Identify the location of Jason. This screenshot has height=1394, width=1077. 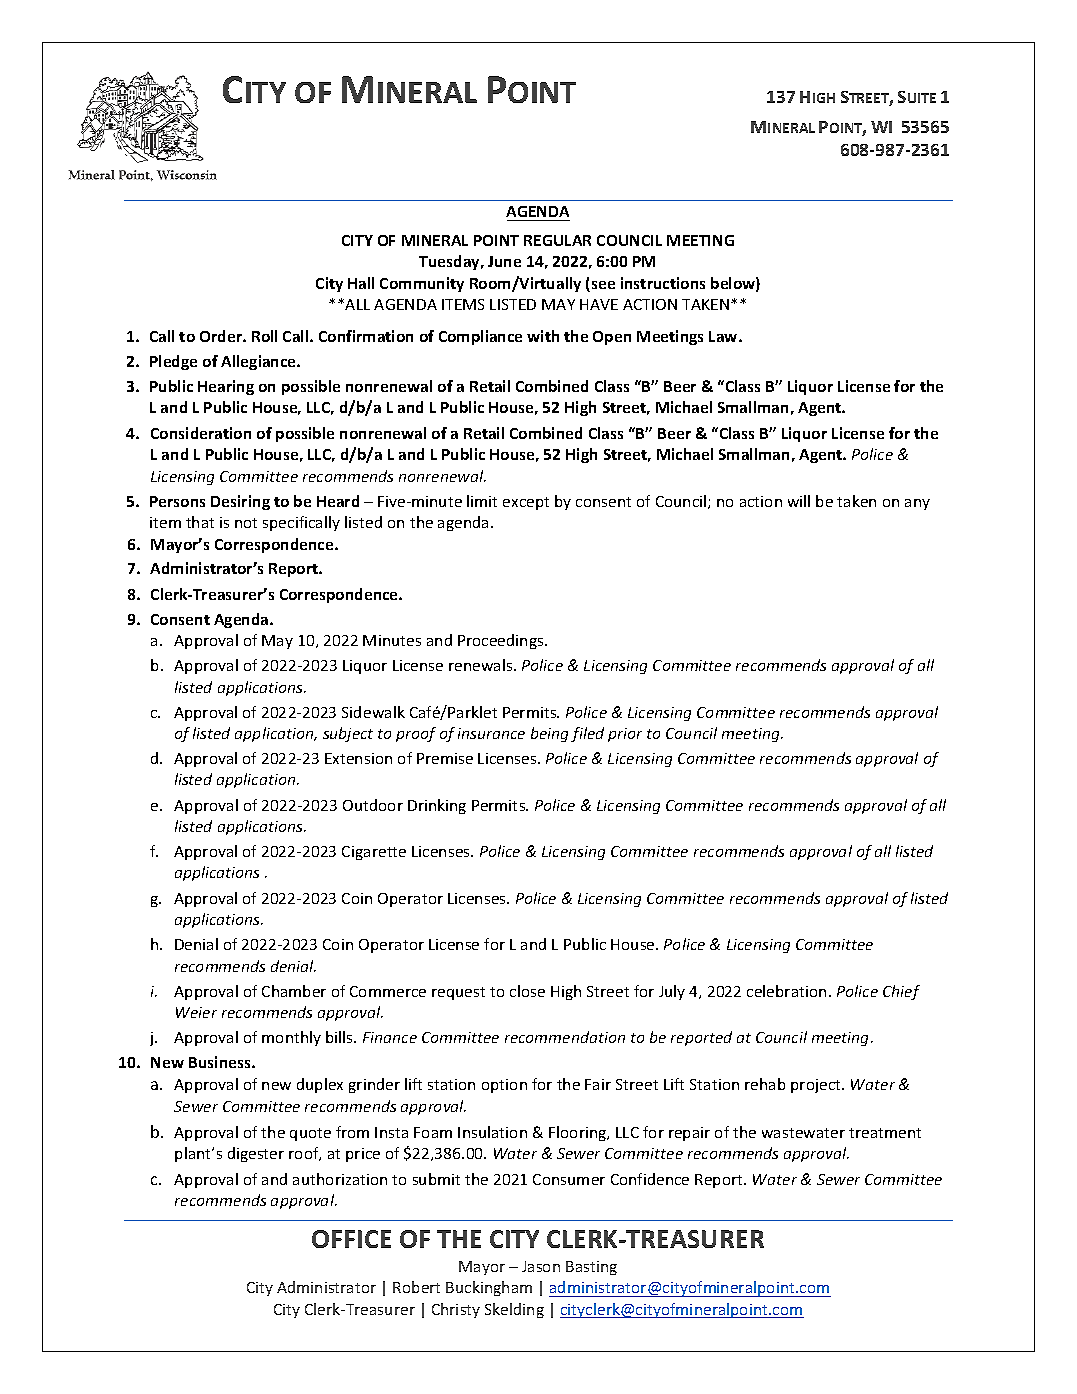
(541, 1266).
